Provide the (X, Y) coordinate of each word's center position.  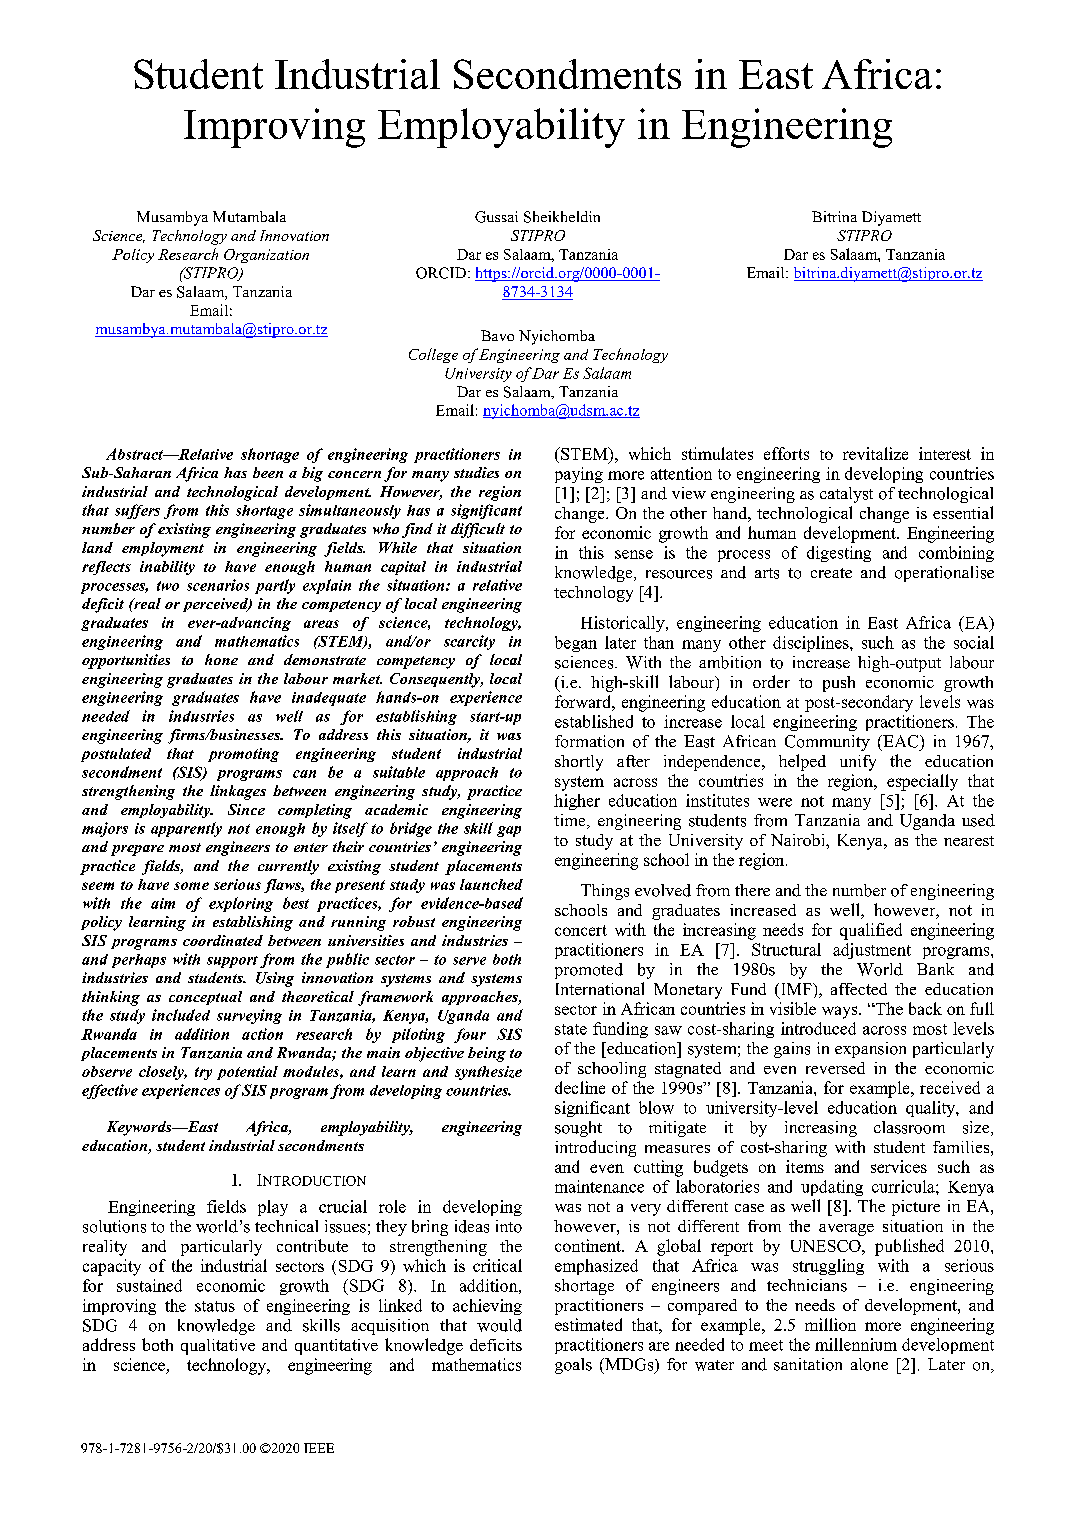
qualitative (218, 1347)
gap (509, 831)
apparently (186, 829)
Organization (266, 256)
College (433, 355)
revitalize (875, 453)
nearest (969, 841)
